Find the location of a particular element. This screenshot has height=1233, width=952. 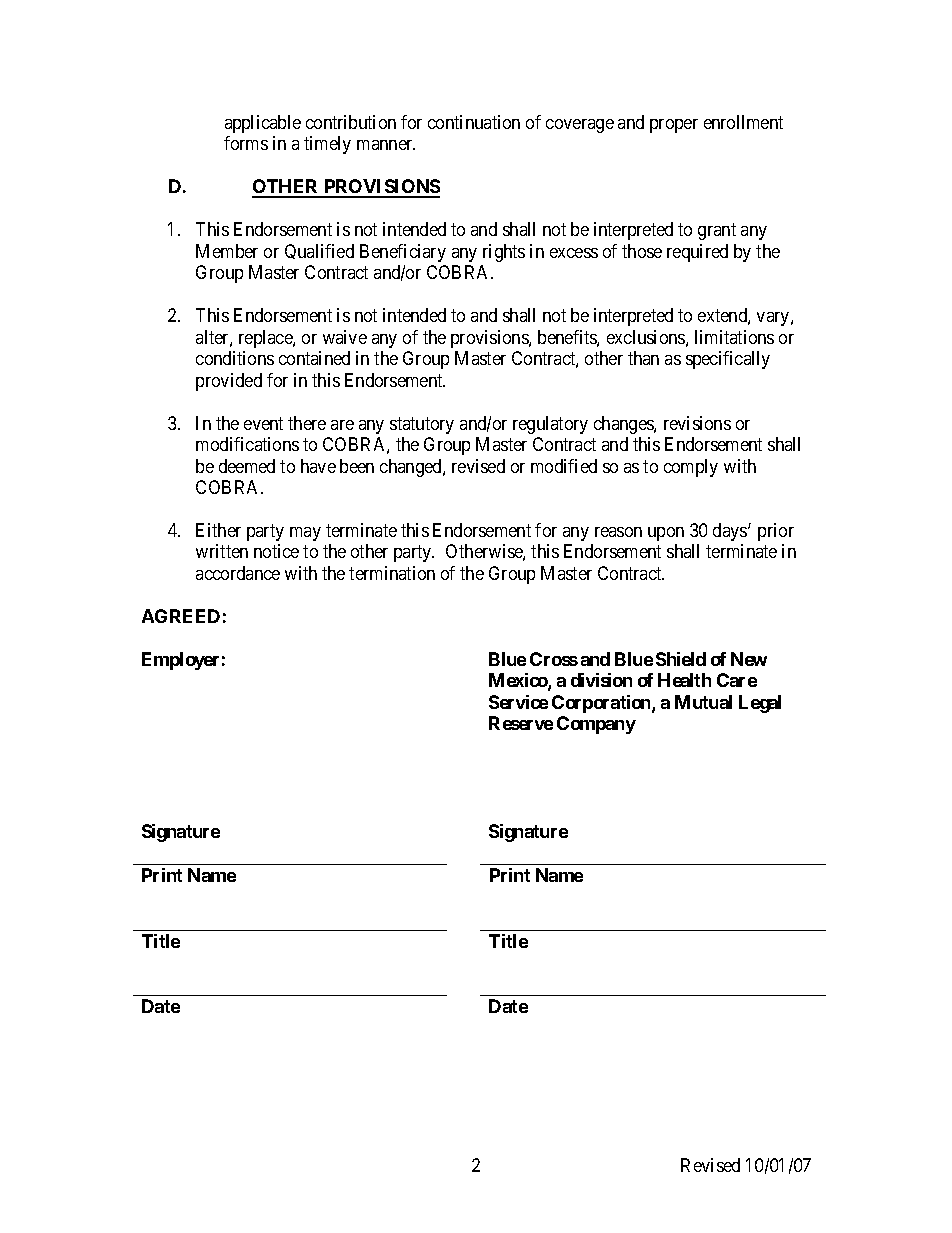

comply is located at coordinates (691, 468).
